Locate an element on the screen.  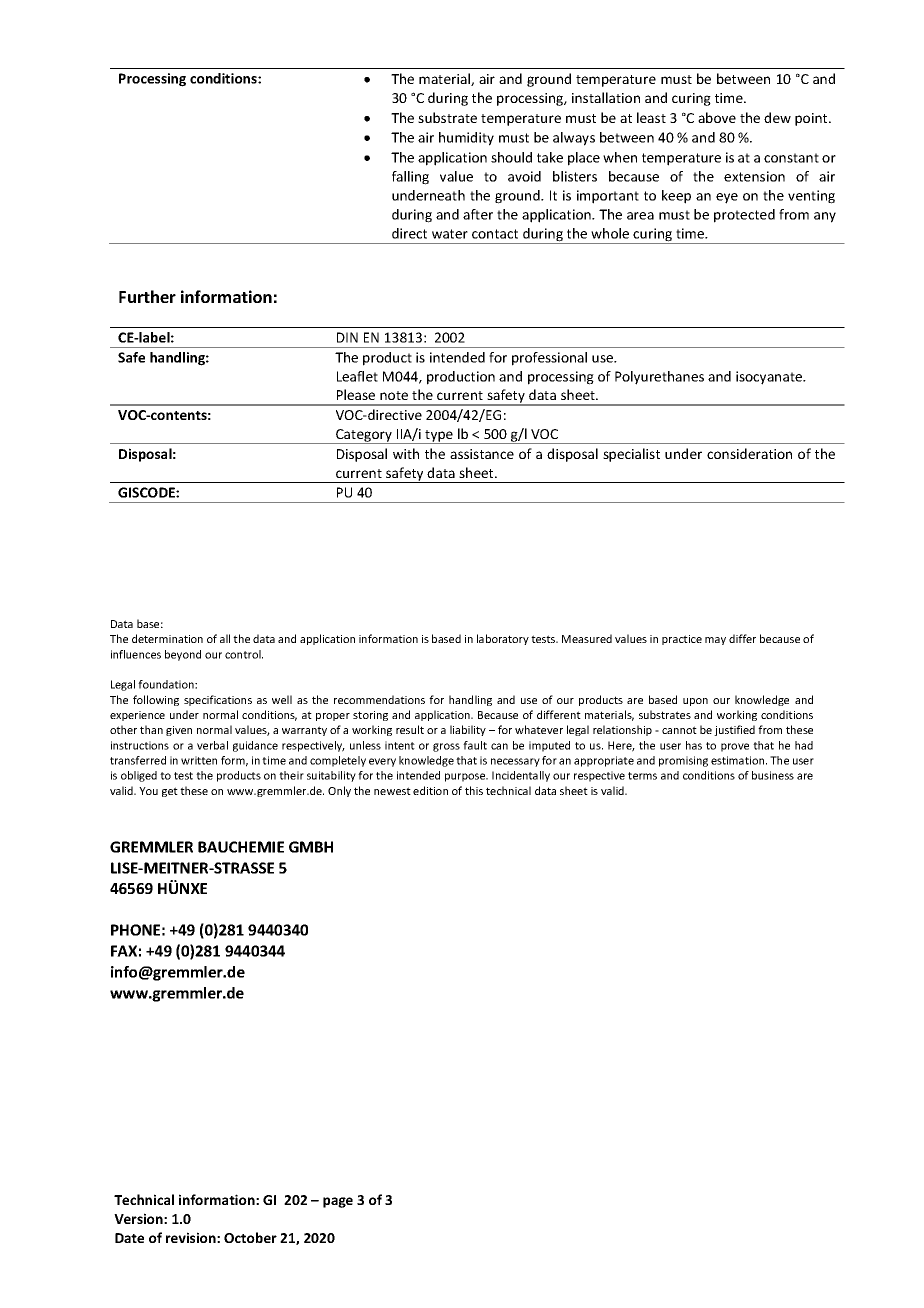
may is located at coordinates (715, 641).
